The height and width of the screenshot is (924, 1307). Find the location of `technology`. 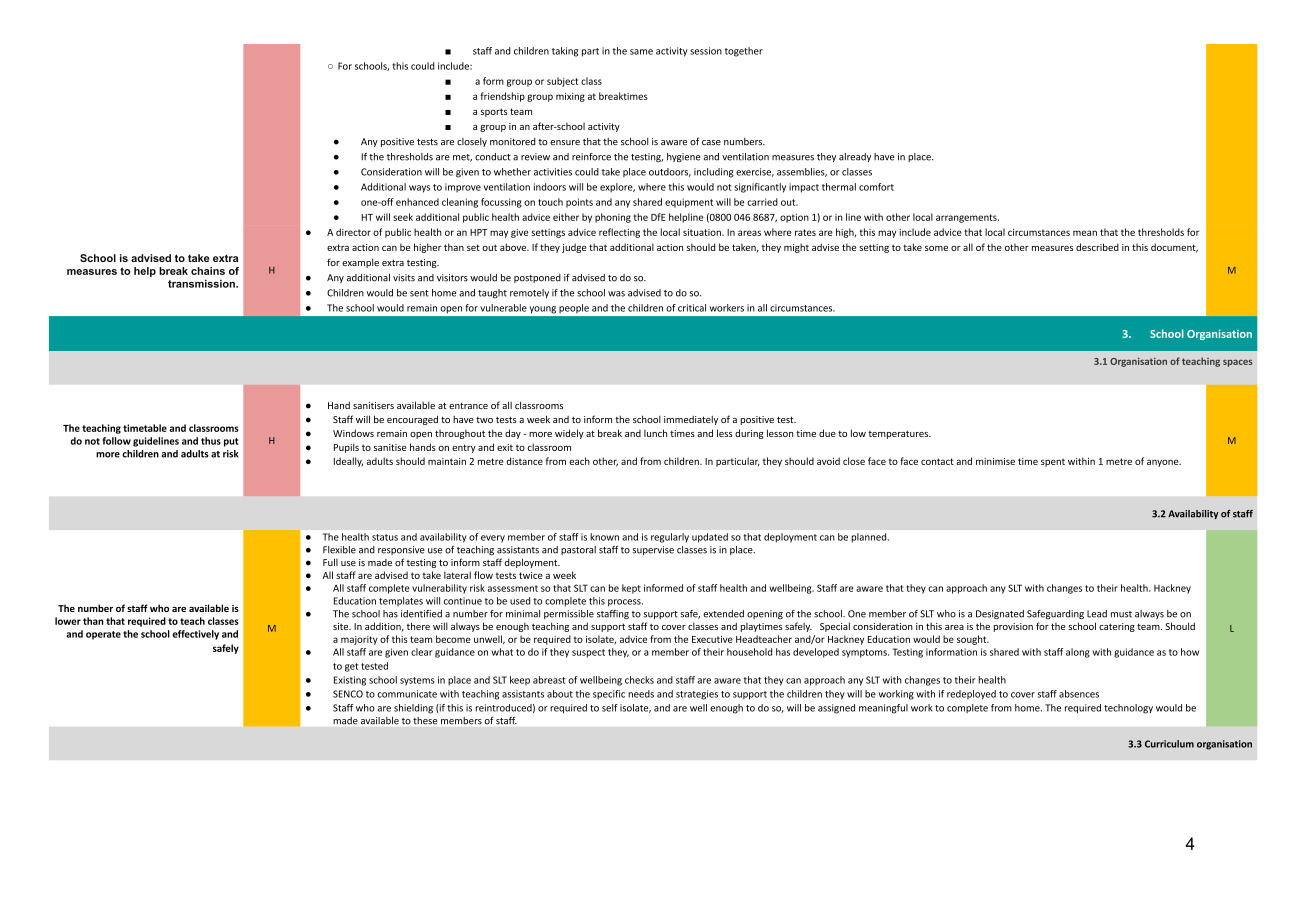

technology is located at coordinates (1128, 709).
